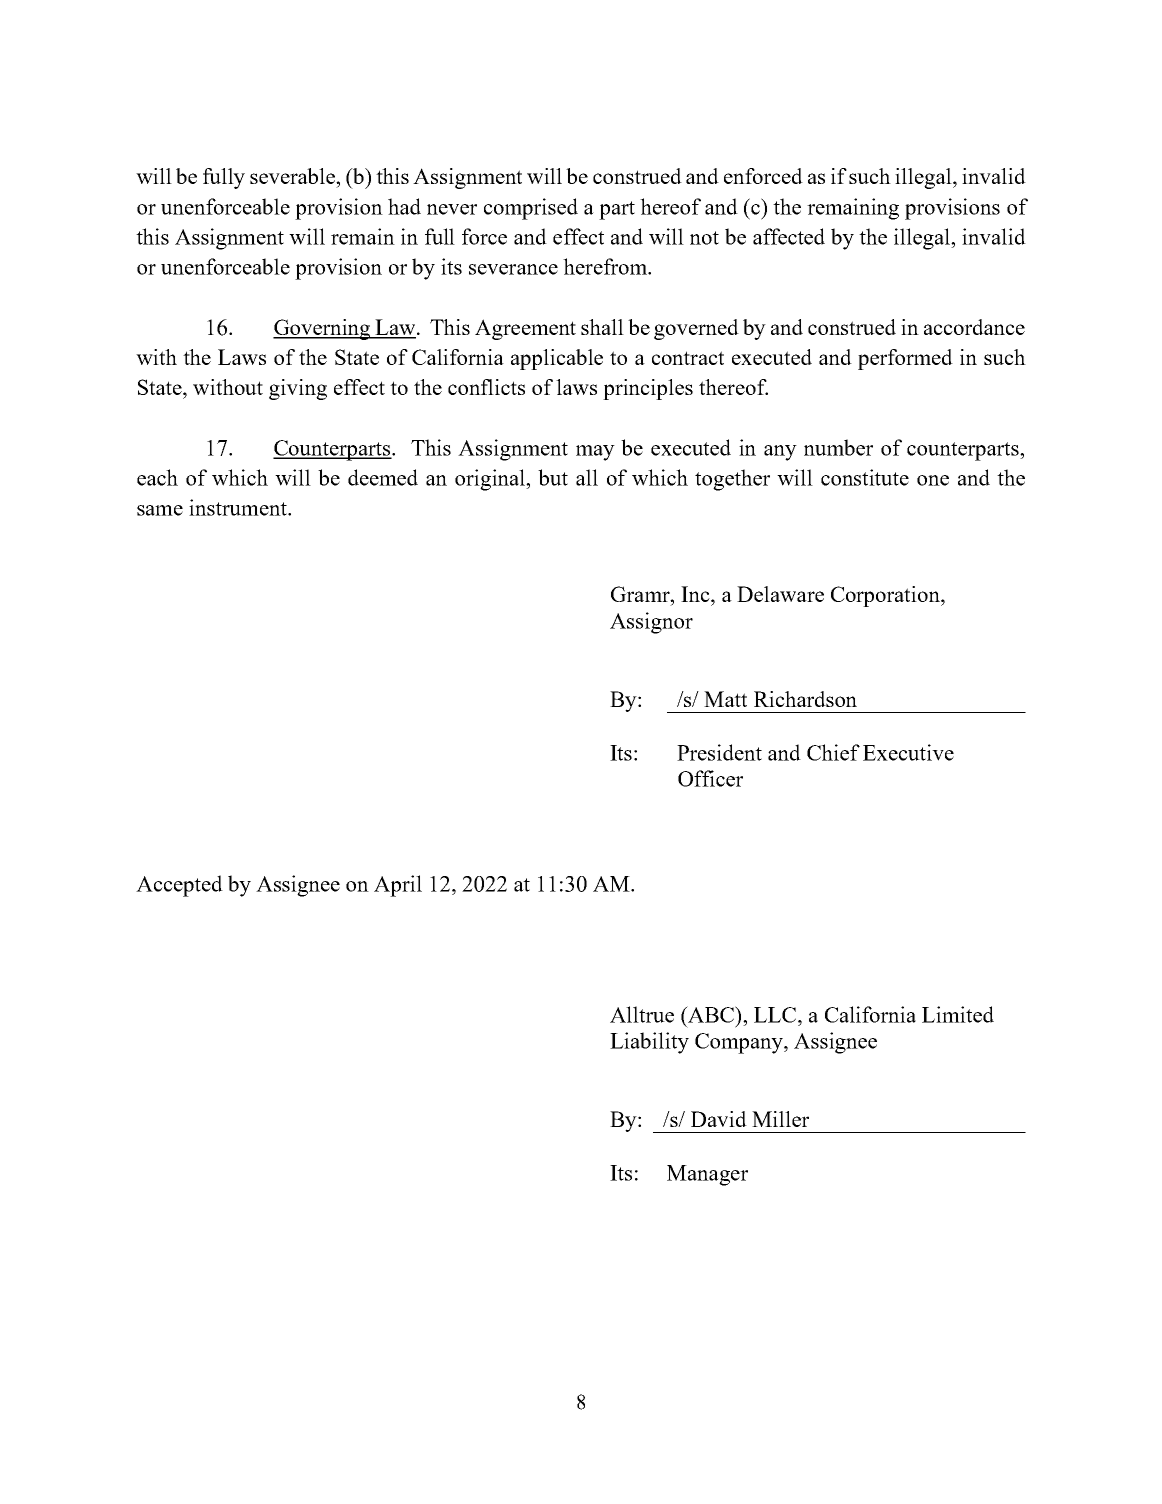 The height and width of the screenshot is (1504, 1162). I want to click on Liability, so click(649, 1043).
